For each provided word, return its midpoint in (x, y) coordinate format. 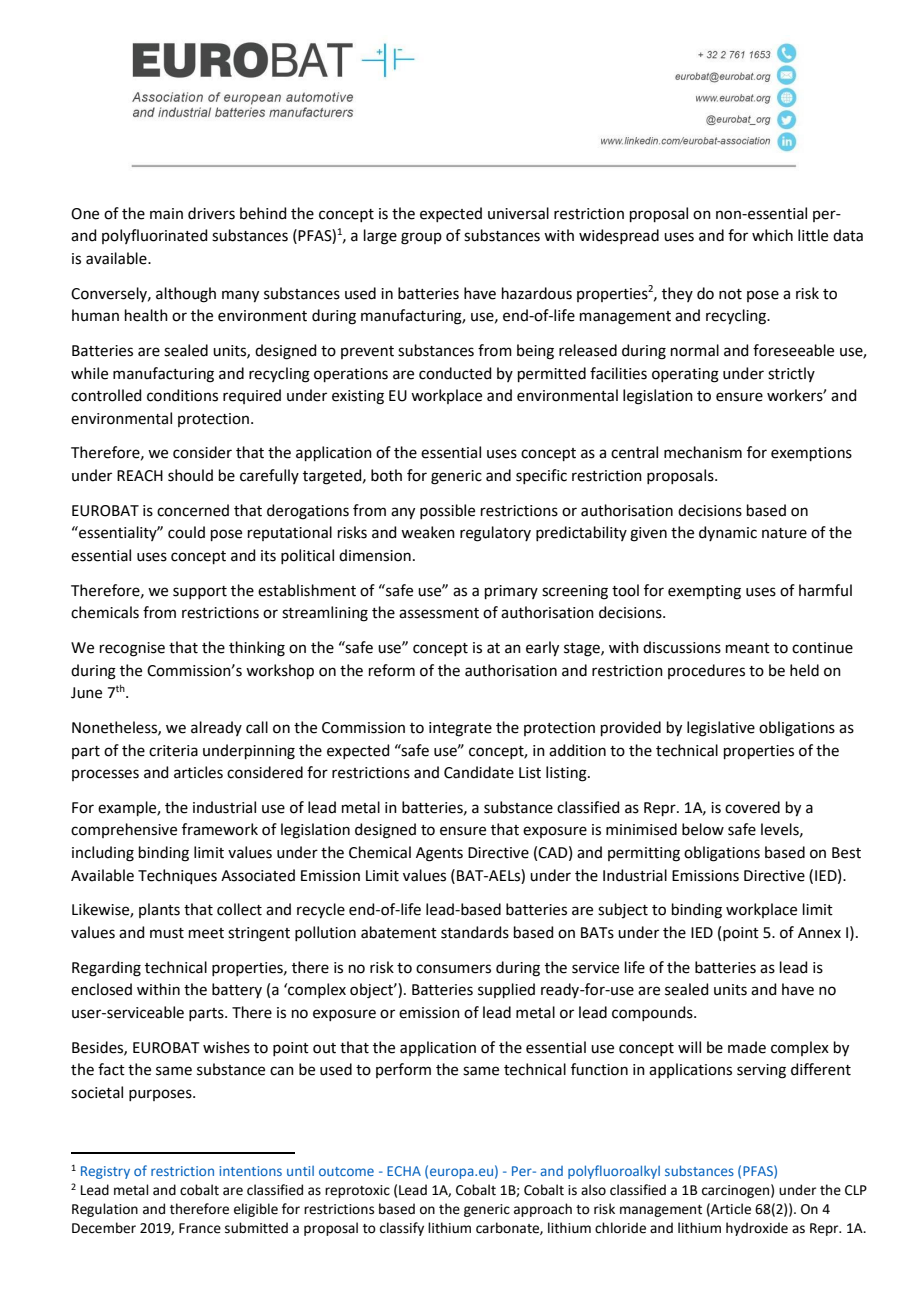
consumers (453, 969)
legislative (721, 729)
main (166, 214)
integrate (460, 729)
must (167, 933)
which (772, 235)
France (200, 1228)
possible (447, 511)
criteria (173, 751)
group (421, 238)
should (190, 475)
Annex (819, 933)
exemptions (811, 454)
